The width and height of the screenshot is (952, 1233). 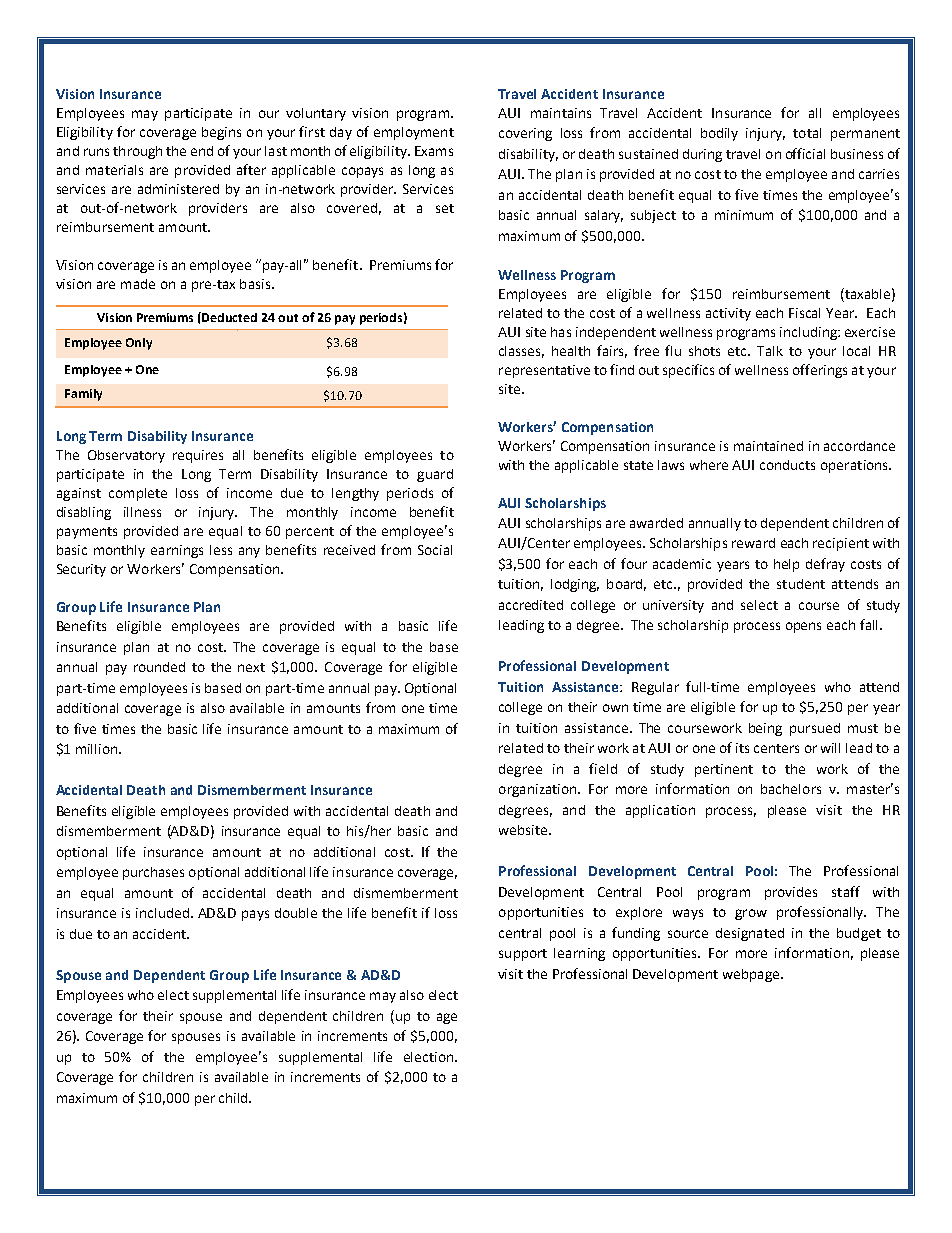 What do you see at coordinates (523, 955) in the screenshot?
I see `support` at bounding box center [523, 955].
